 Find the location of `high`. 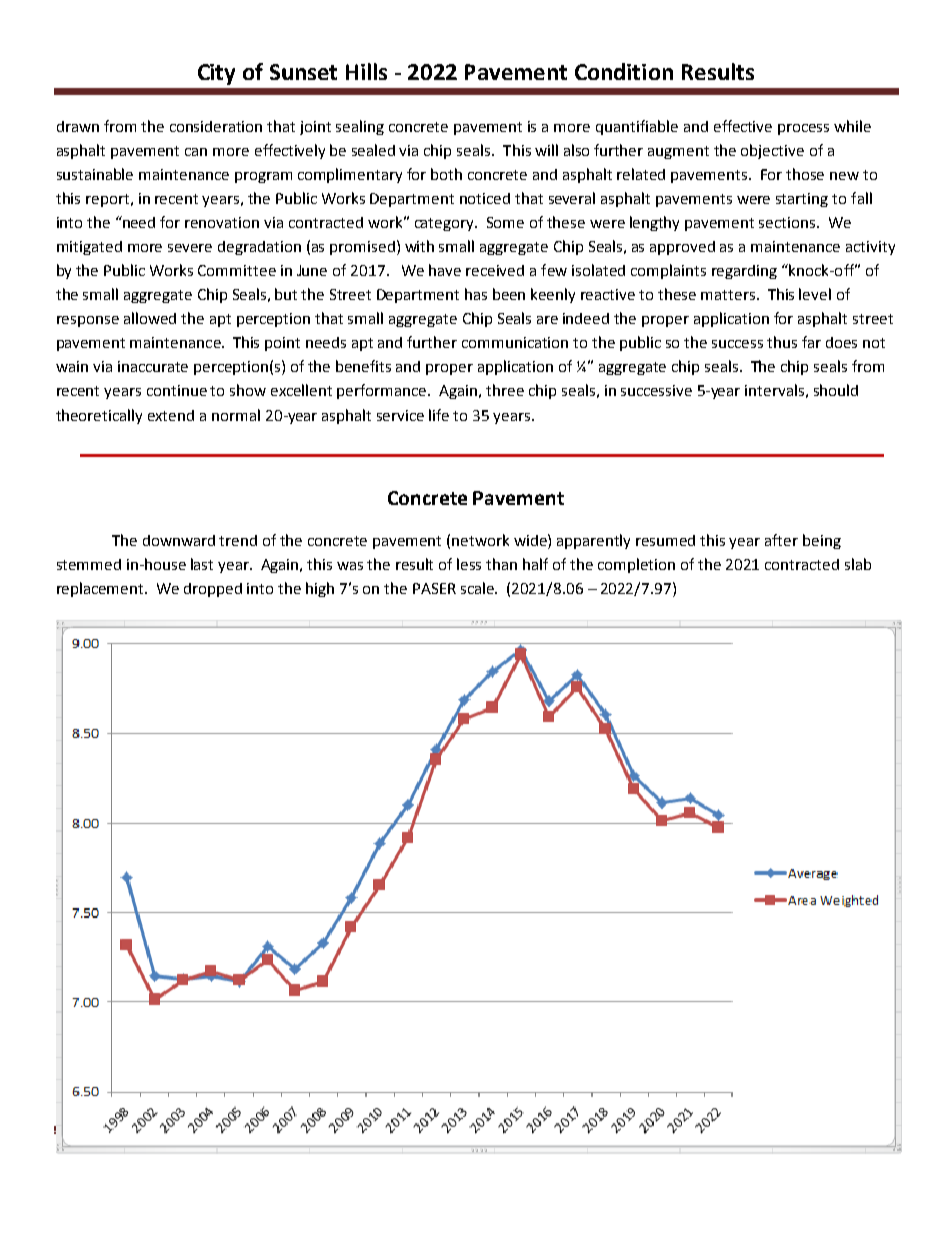

high is located at coordinates (320, 589).
